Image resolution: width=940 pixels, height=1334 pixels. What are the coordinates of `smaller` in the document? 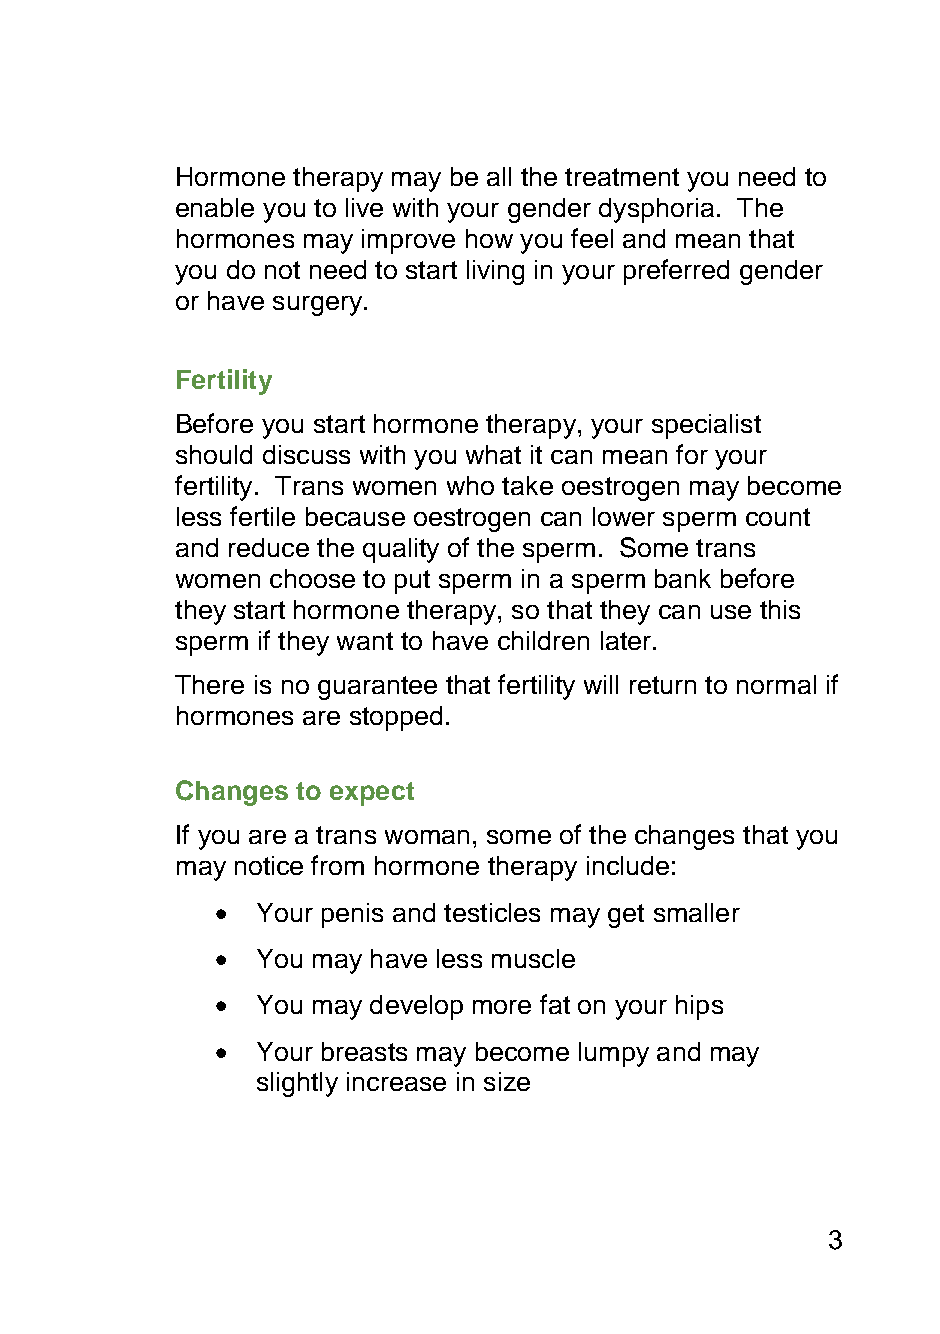 It's located at (697, 912).
